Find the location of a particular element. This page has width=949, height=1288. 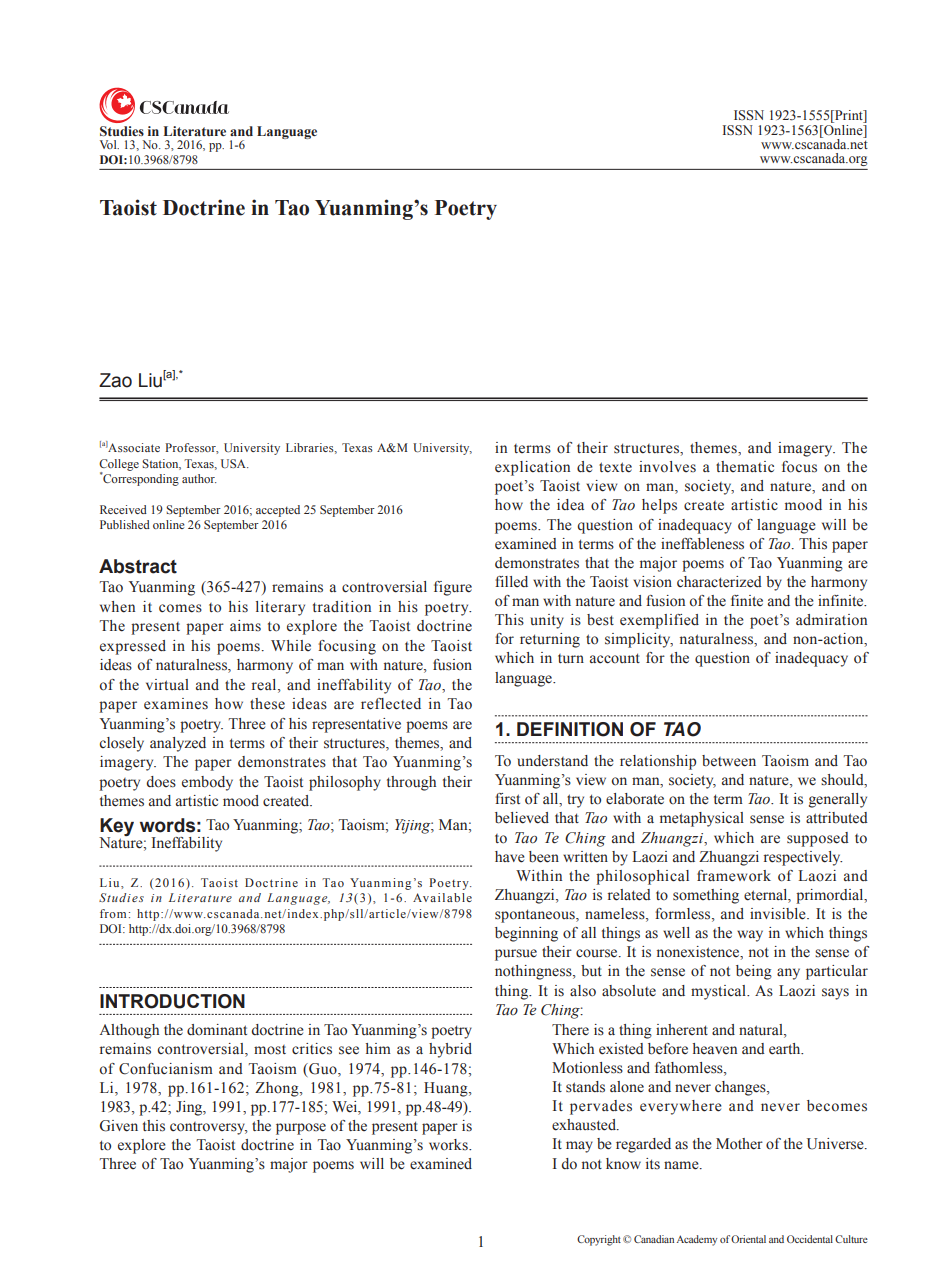

Given is located at coordinates (119, 1126).
